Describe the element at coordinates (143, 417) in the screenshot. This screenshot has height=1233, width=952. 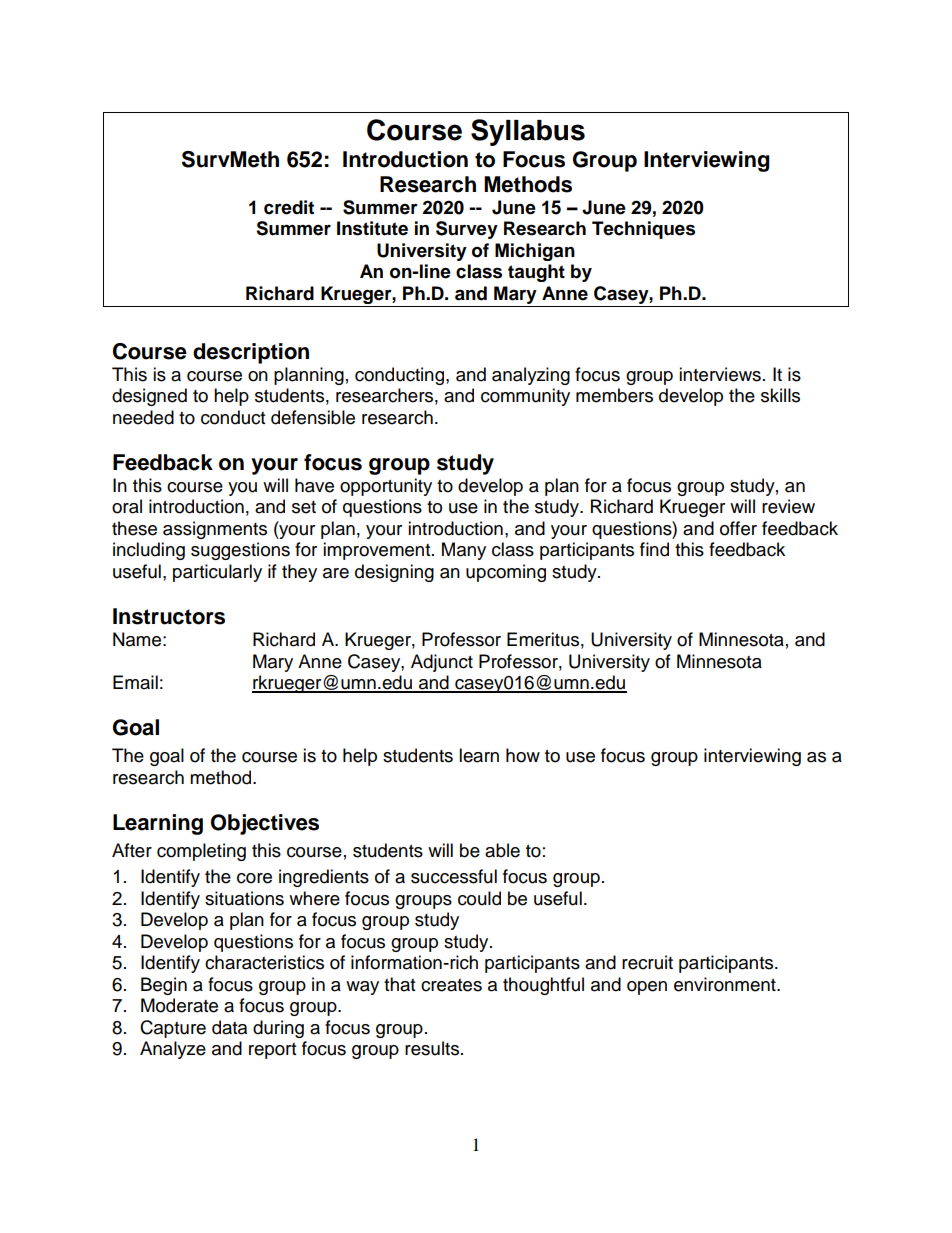
I see `needed` at that location.
